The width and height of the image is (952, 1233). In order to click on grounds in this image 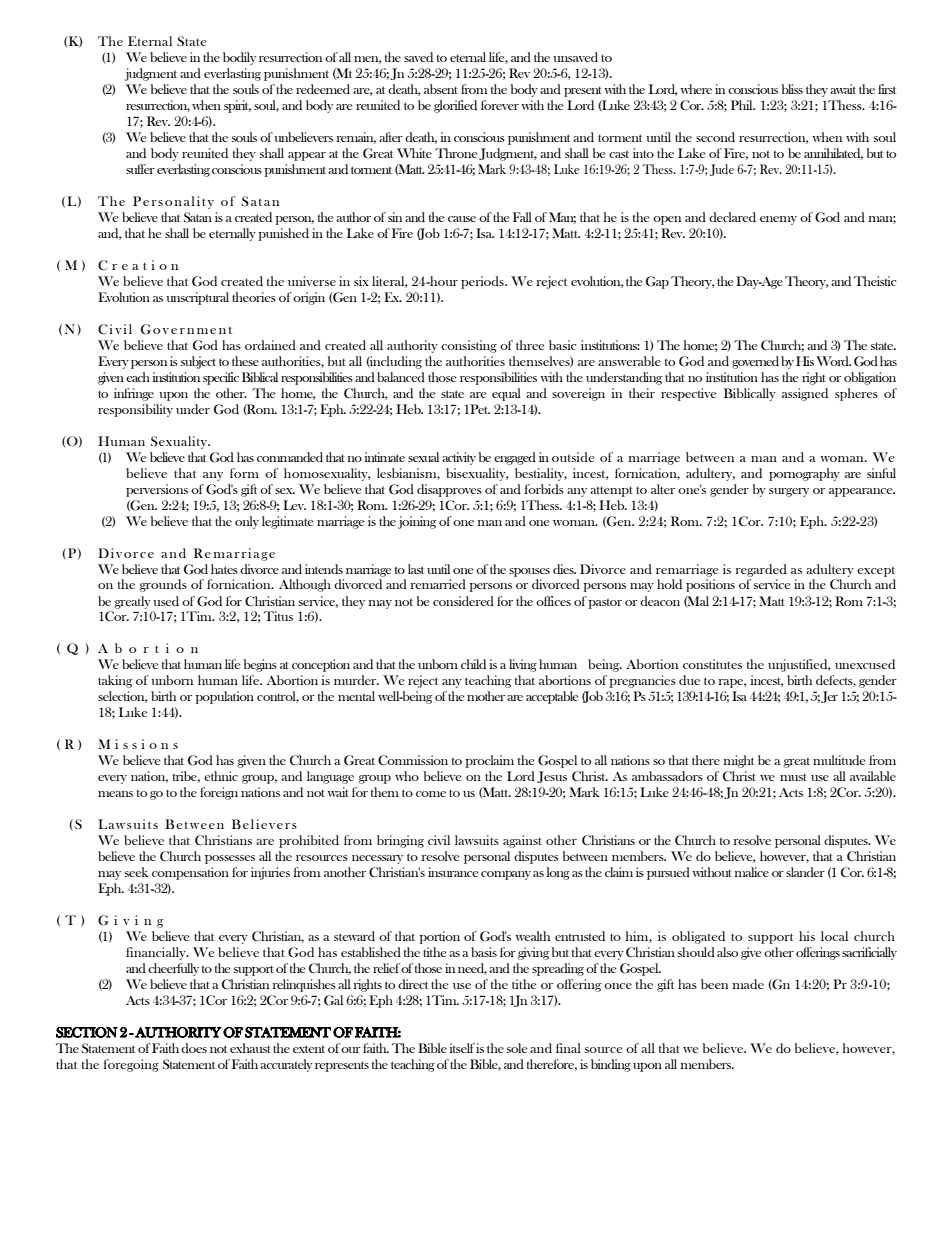, I will do `click(163, 585)`.
